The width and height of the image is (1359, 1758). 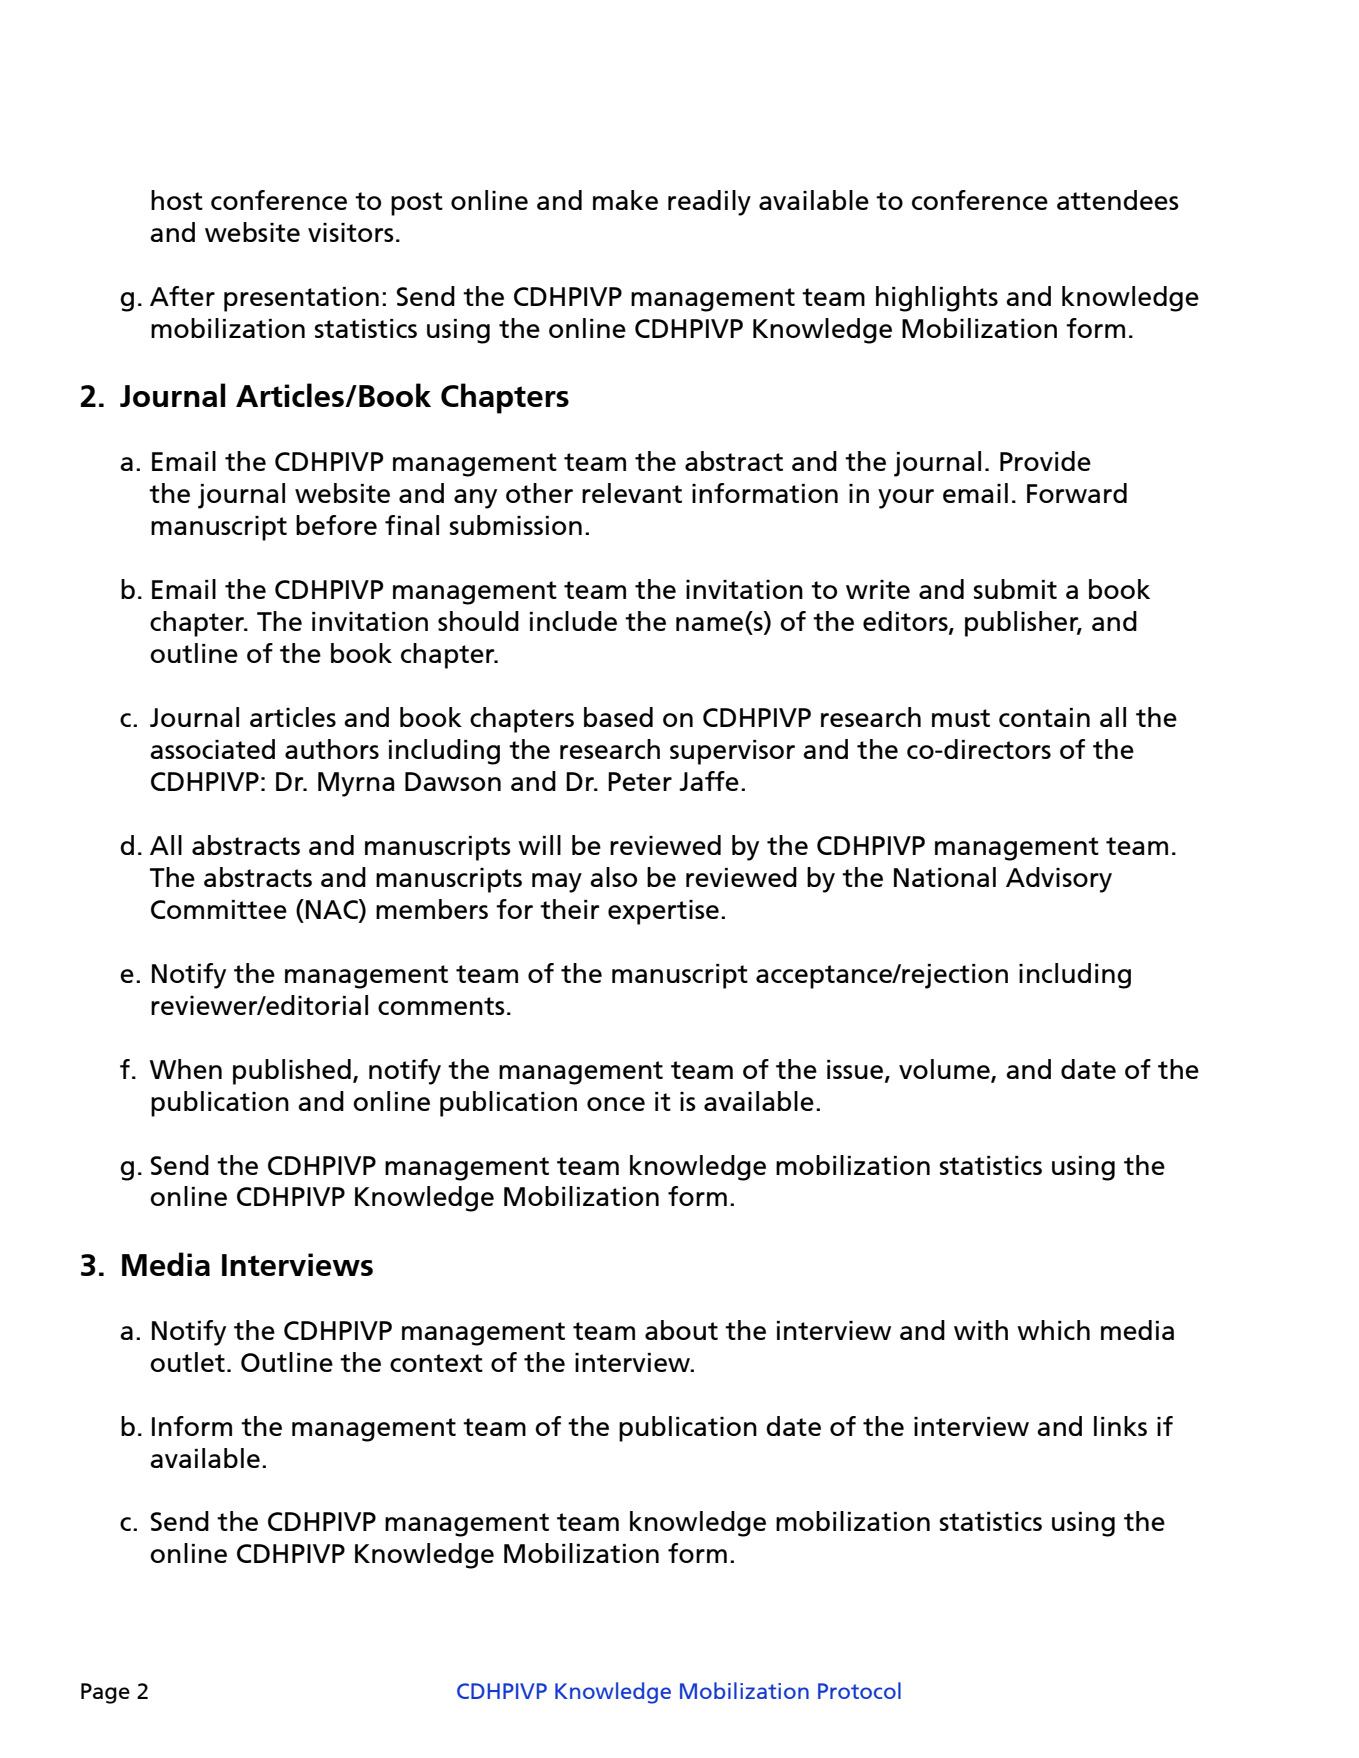 What do you see at coordinates (105, 1693) in the image?
I see `Page` at bounding box center [105, 1693].
